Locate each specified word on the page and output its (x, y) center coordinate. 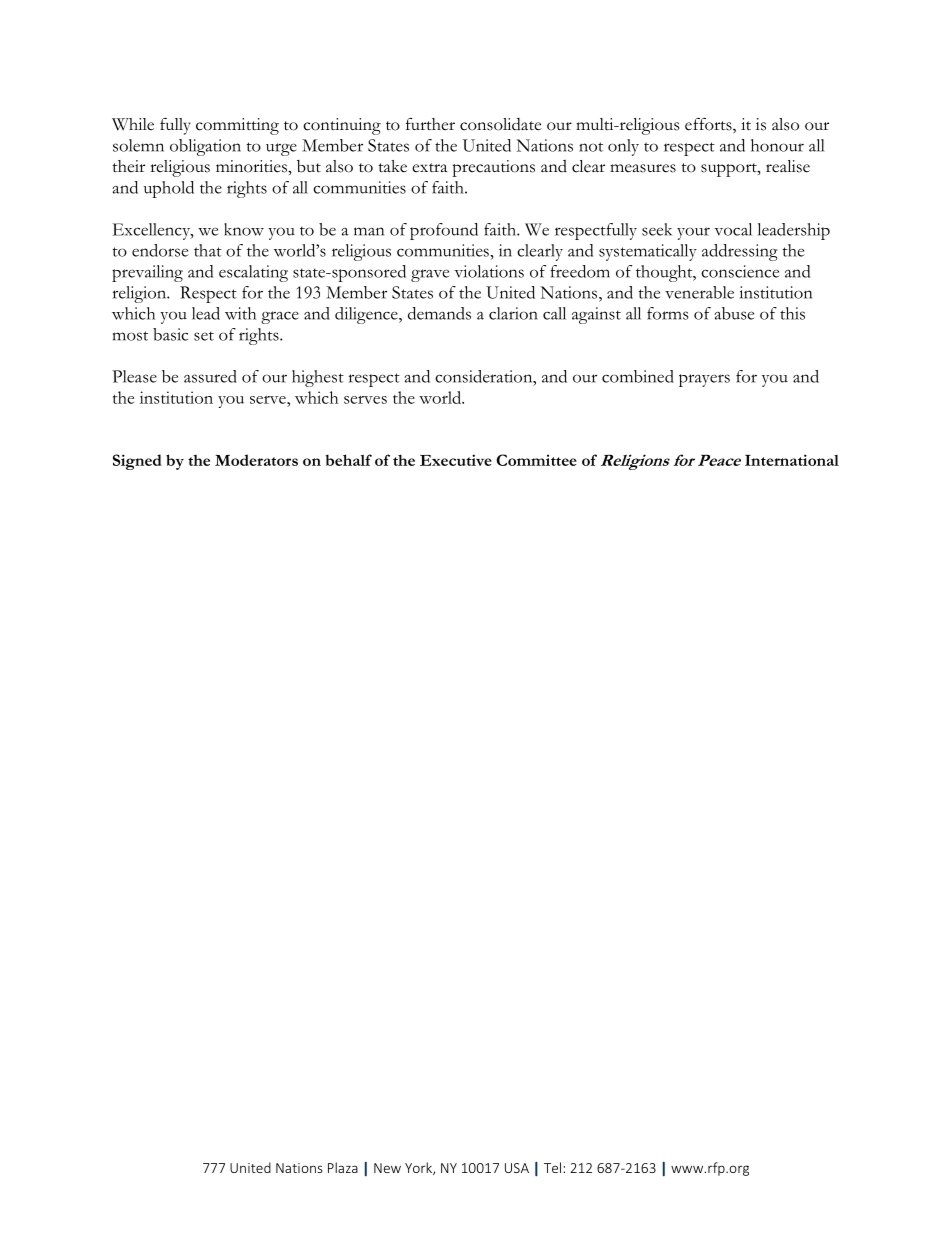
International (792, 460)
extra (429, 168)
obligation (205, 147)
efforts (709, 125)
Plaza (343, 1167)
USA (517, 1168)
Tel (552, 1167)
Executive (456, 460)
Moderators (256, 460)
